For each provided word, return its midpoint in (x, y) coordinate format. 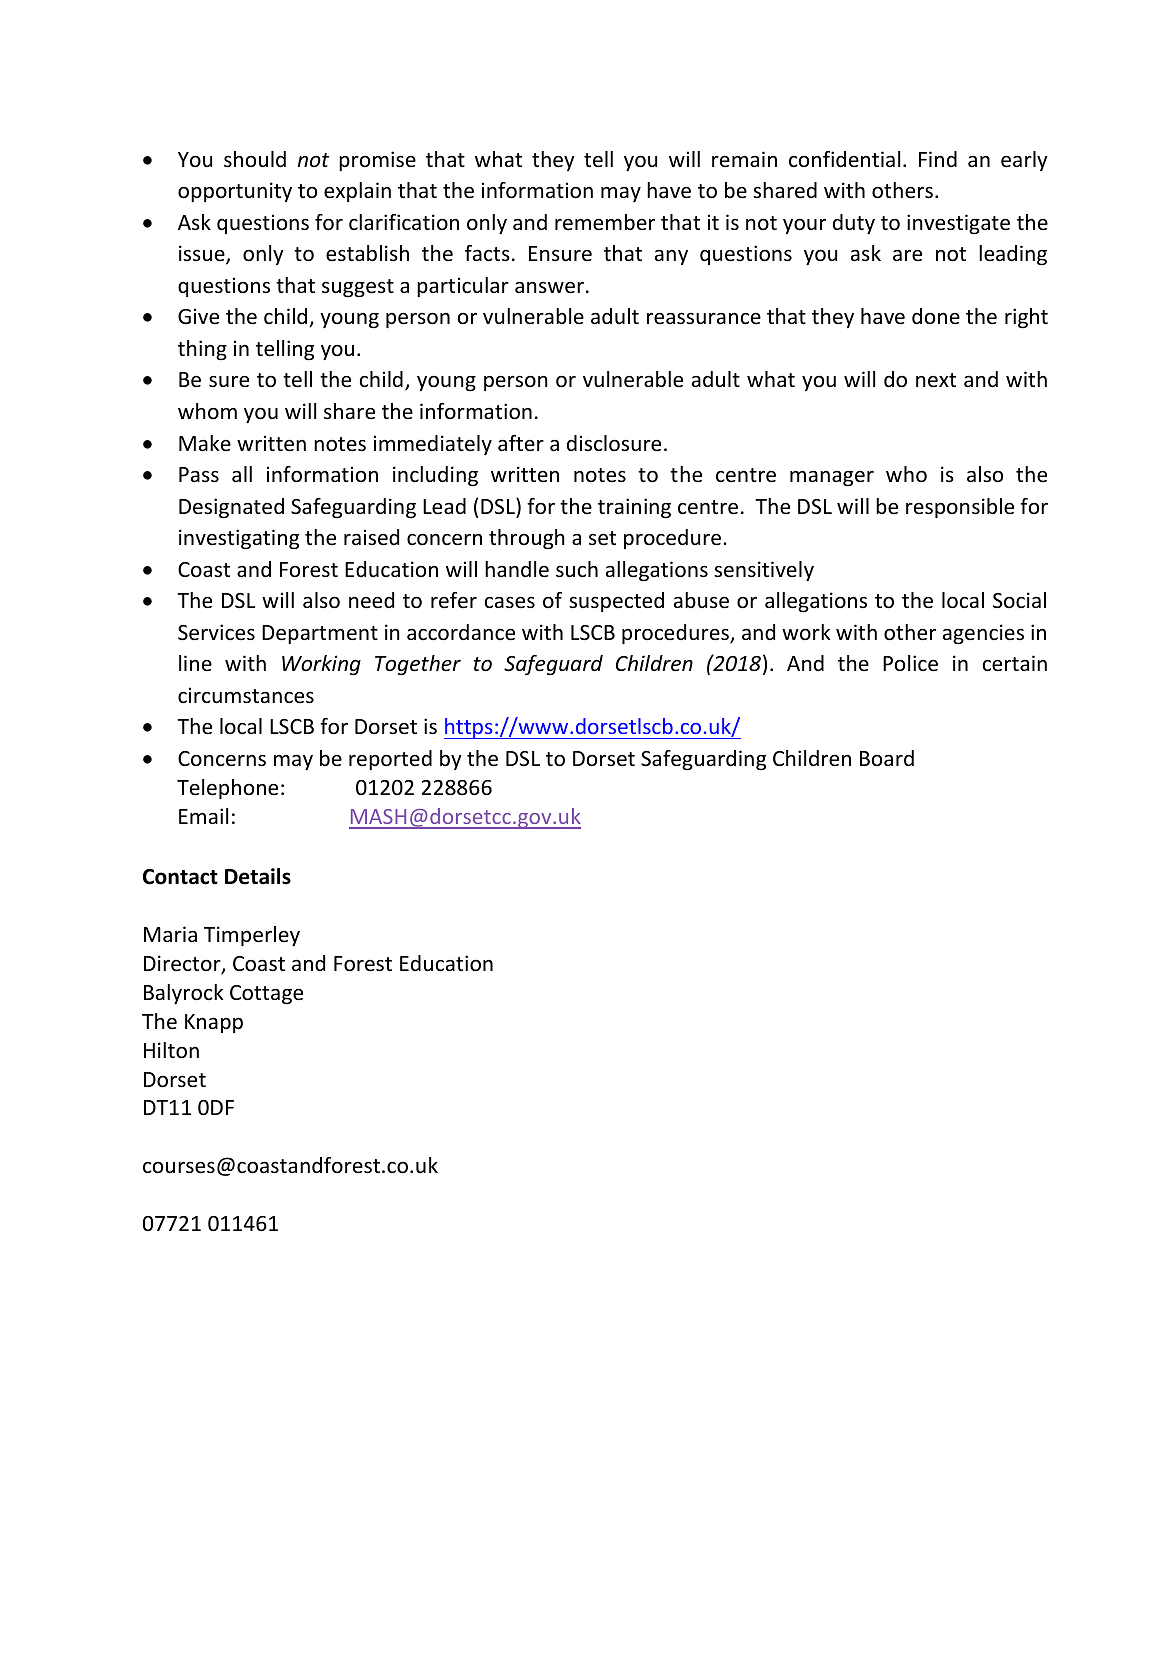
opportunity (235, 192)
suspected (616, 602)
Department (320, 634)
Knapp (214, 1023)
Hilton (171, 1050)
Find (938, 159)
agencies (983, 634)
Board (887, 758)
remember (605, 222)
